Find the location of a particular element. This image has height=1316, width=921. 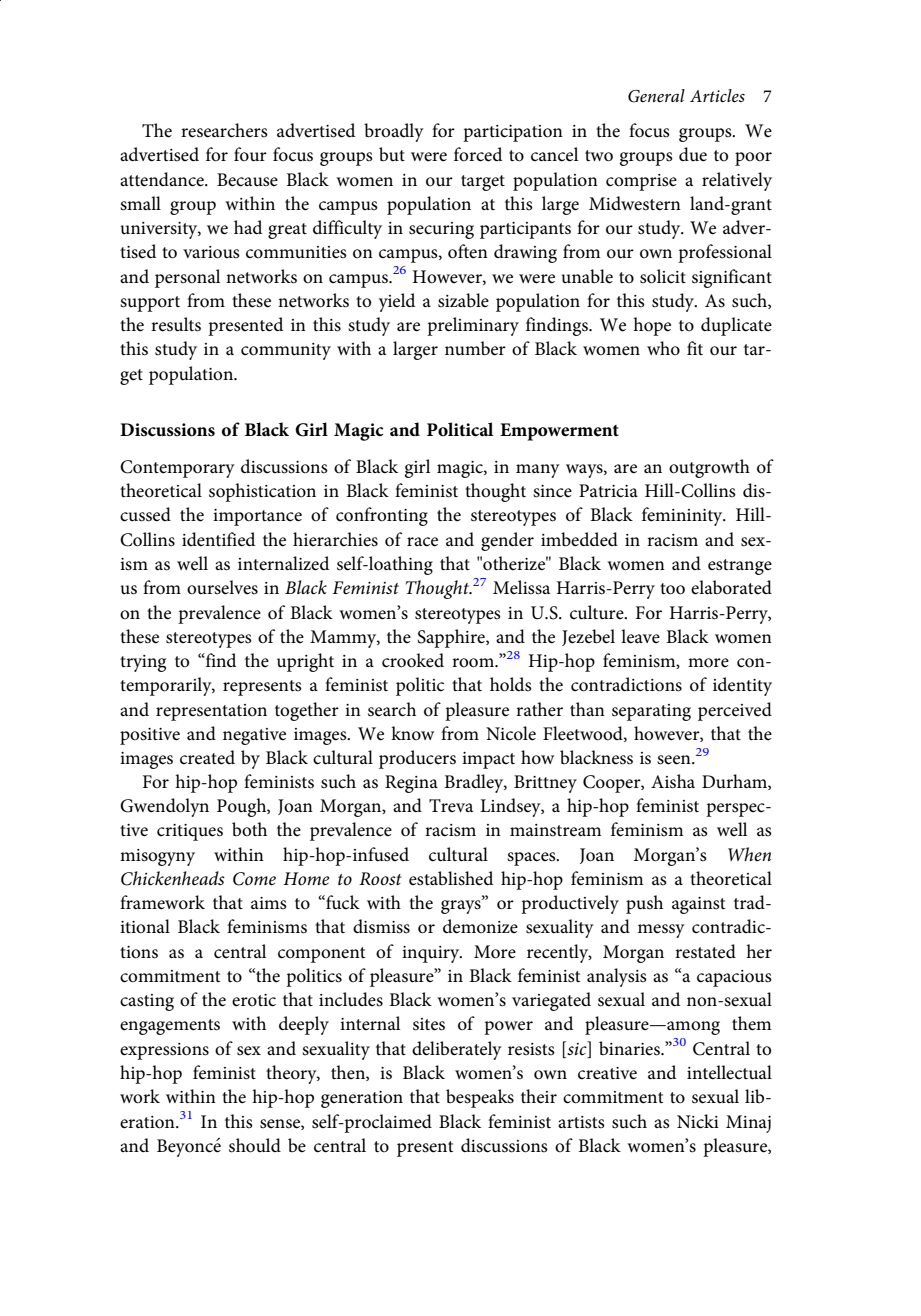

due is located at coordinates (693, 154).
